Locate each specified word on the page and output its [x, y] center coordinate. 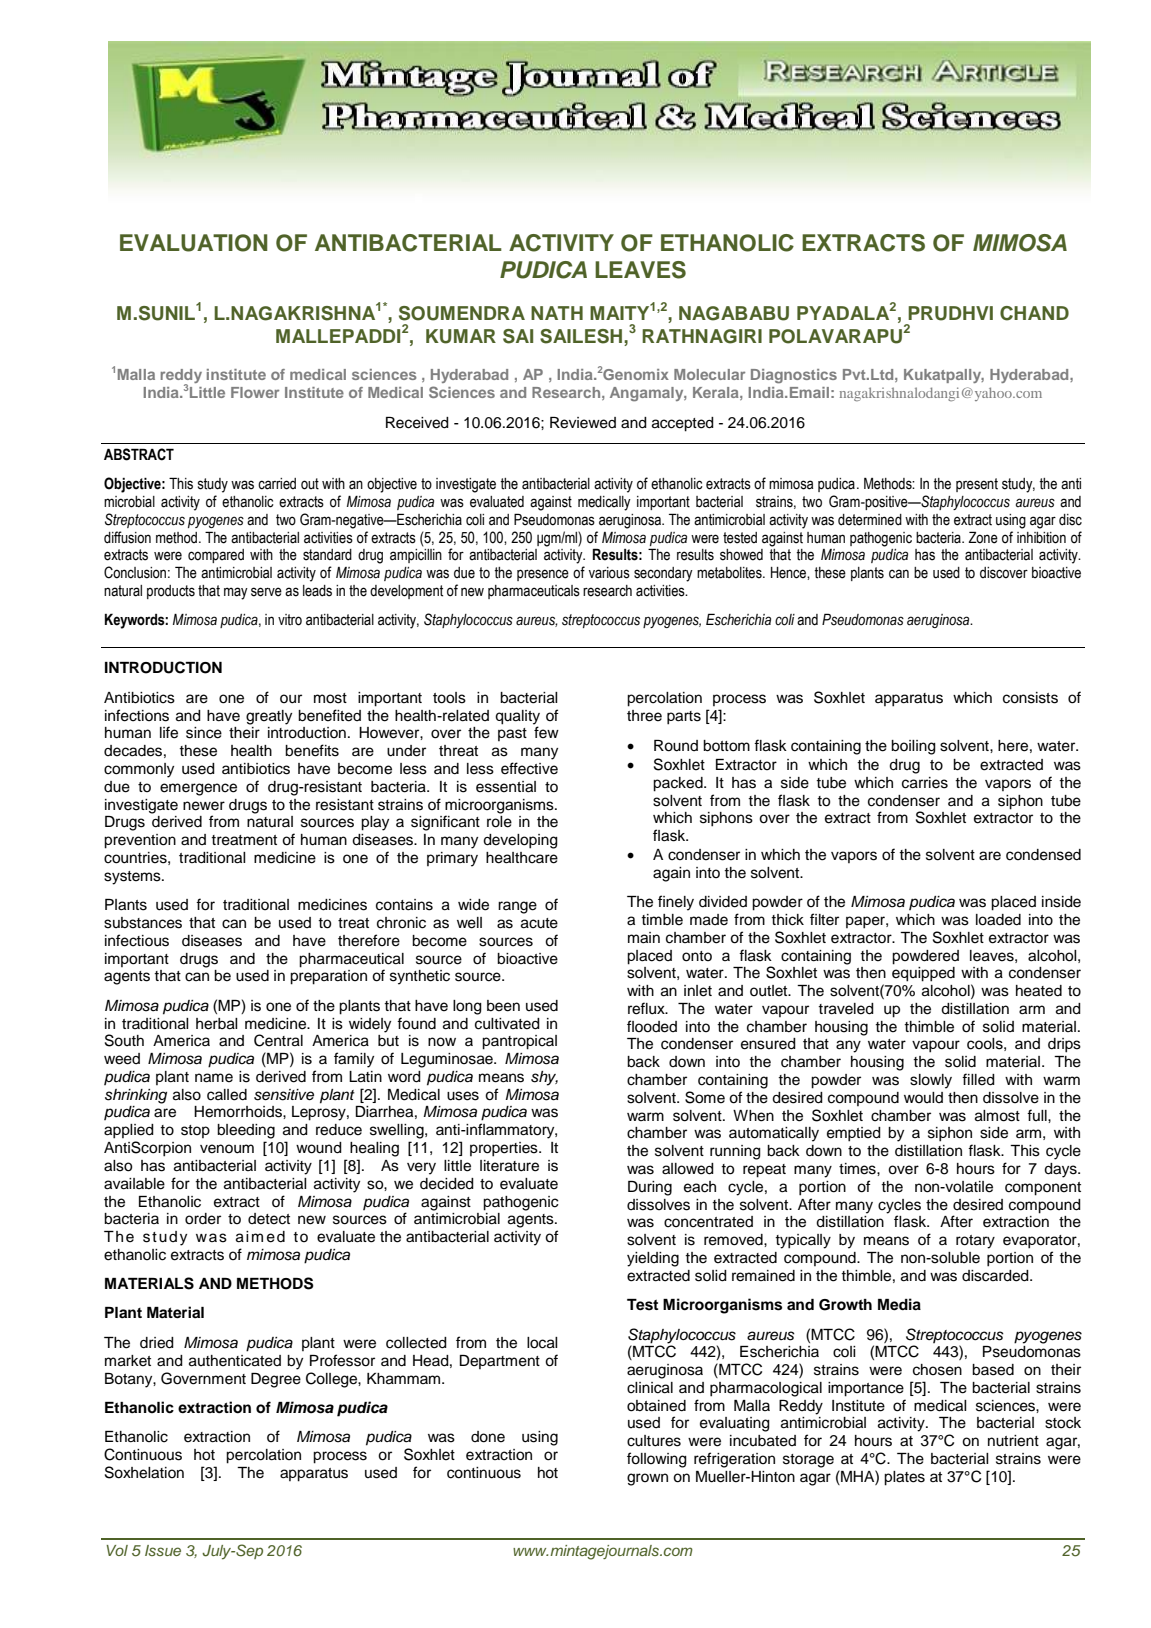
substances [143, 923]
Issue [163, 1550]
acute [539, 923]
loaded [998, 920]
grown [647, 1479]
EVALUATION [194, 243]
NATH [557, 313]
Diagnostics [794, 376]
